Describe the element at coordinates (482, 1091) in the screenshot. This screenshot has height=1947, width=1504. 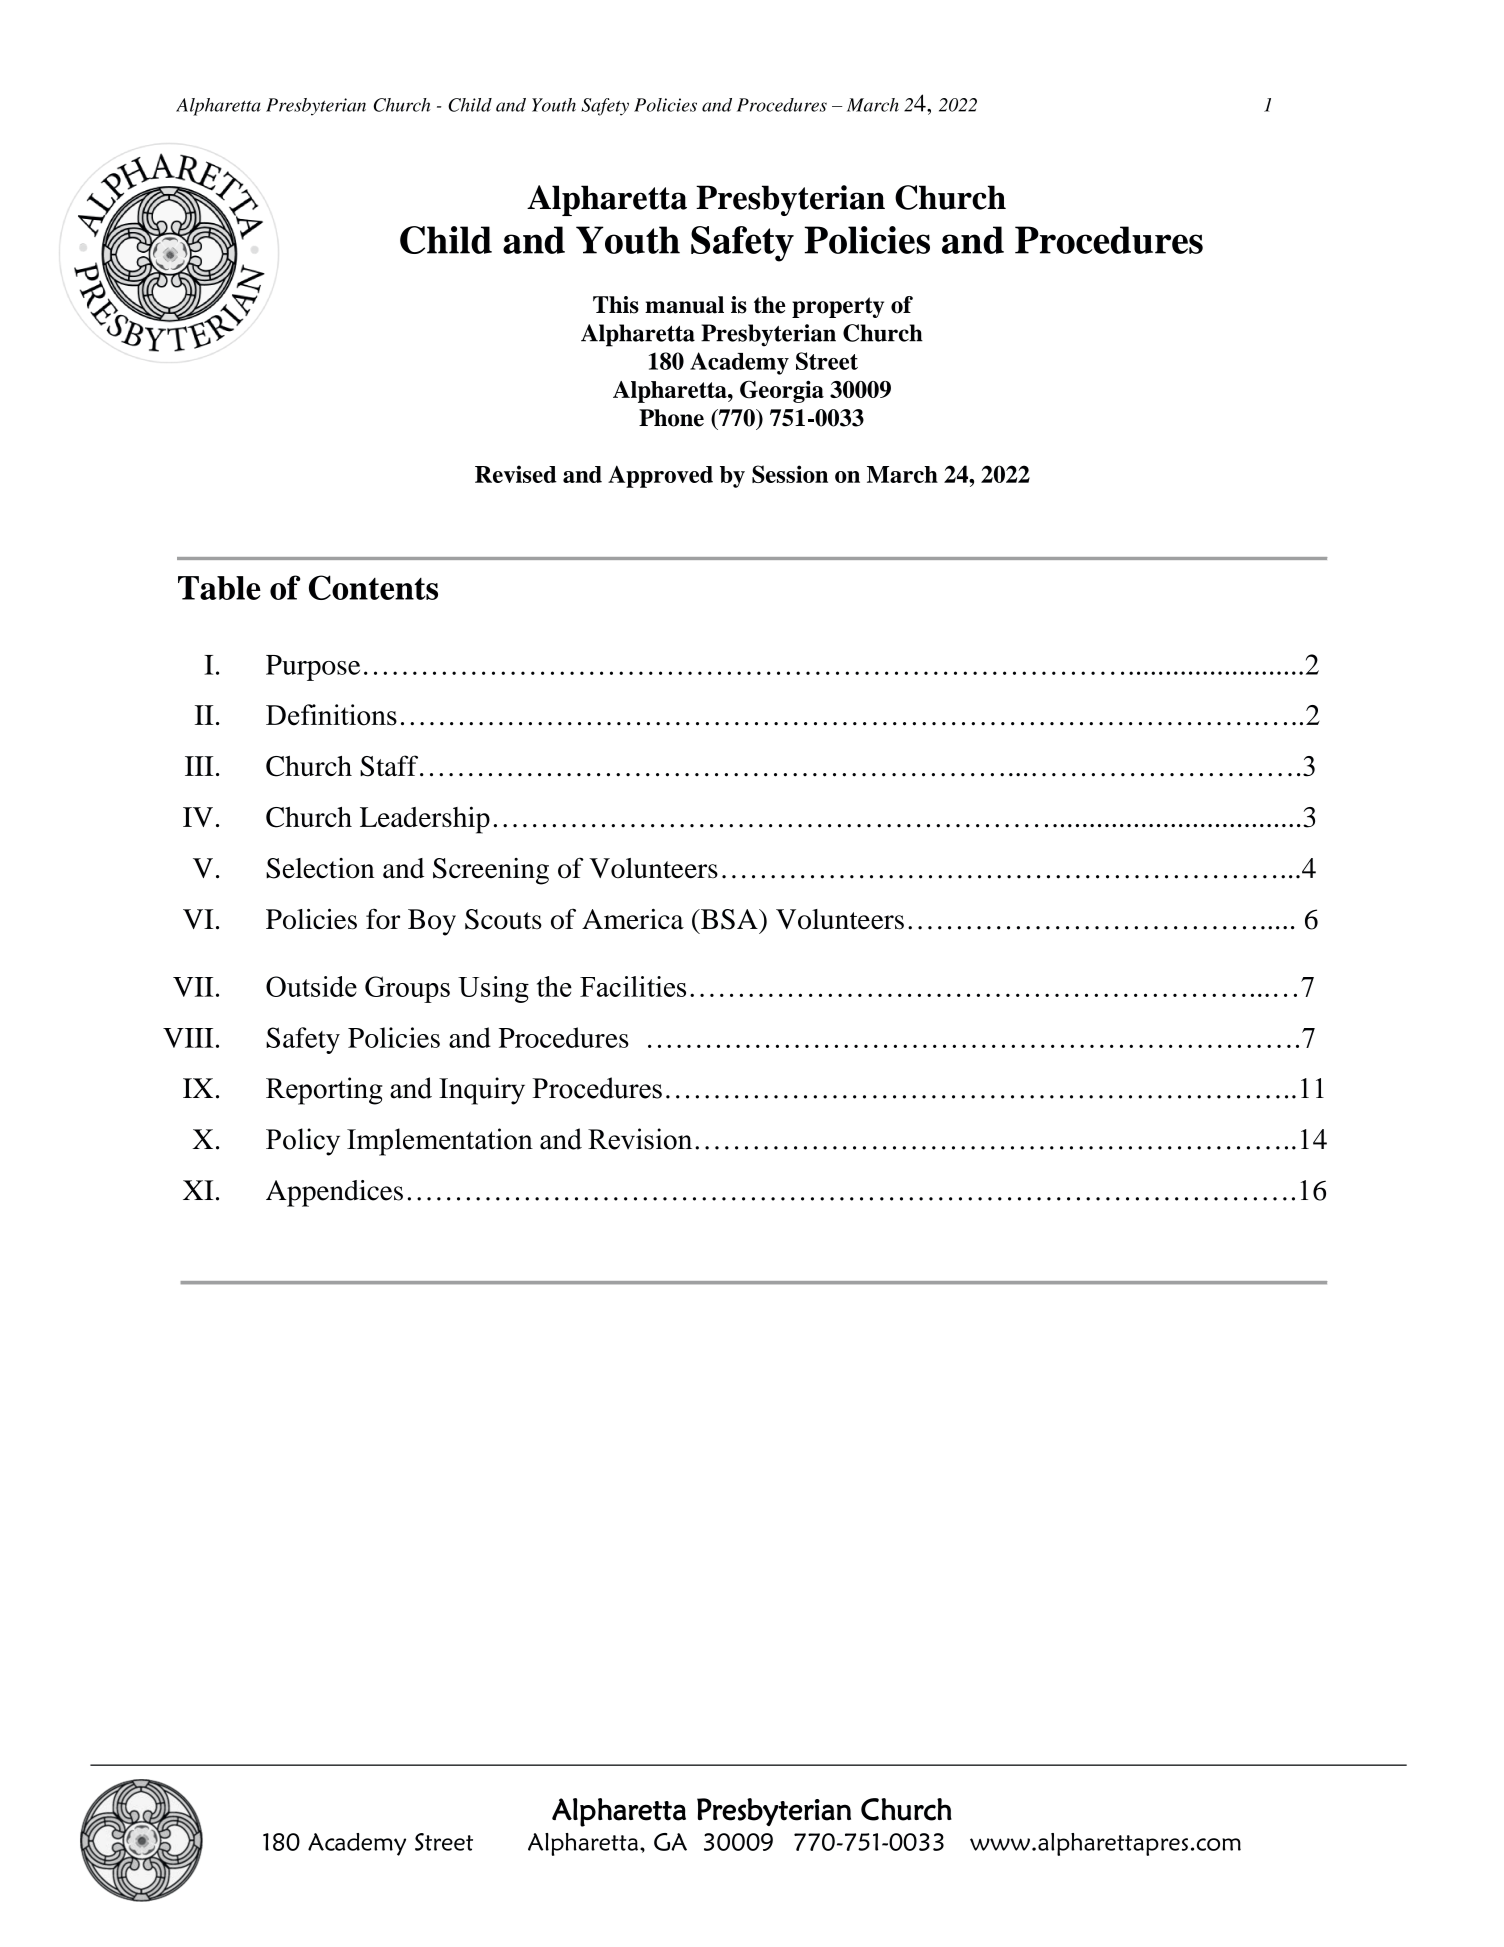
I see `Inquiry` at that location.
